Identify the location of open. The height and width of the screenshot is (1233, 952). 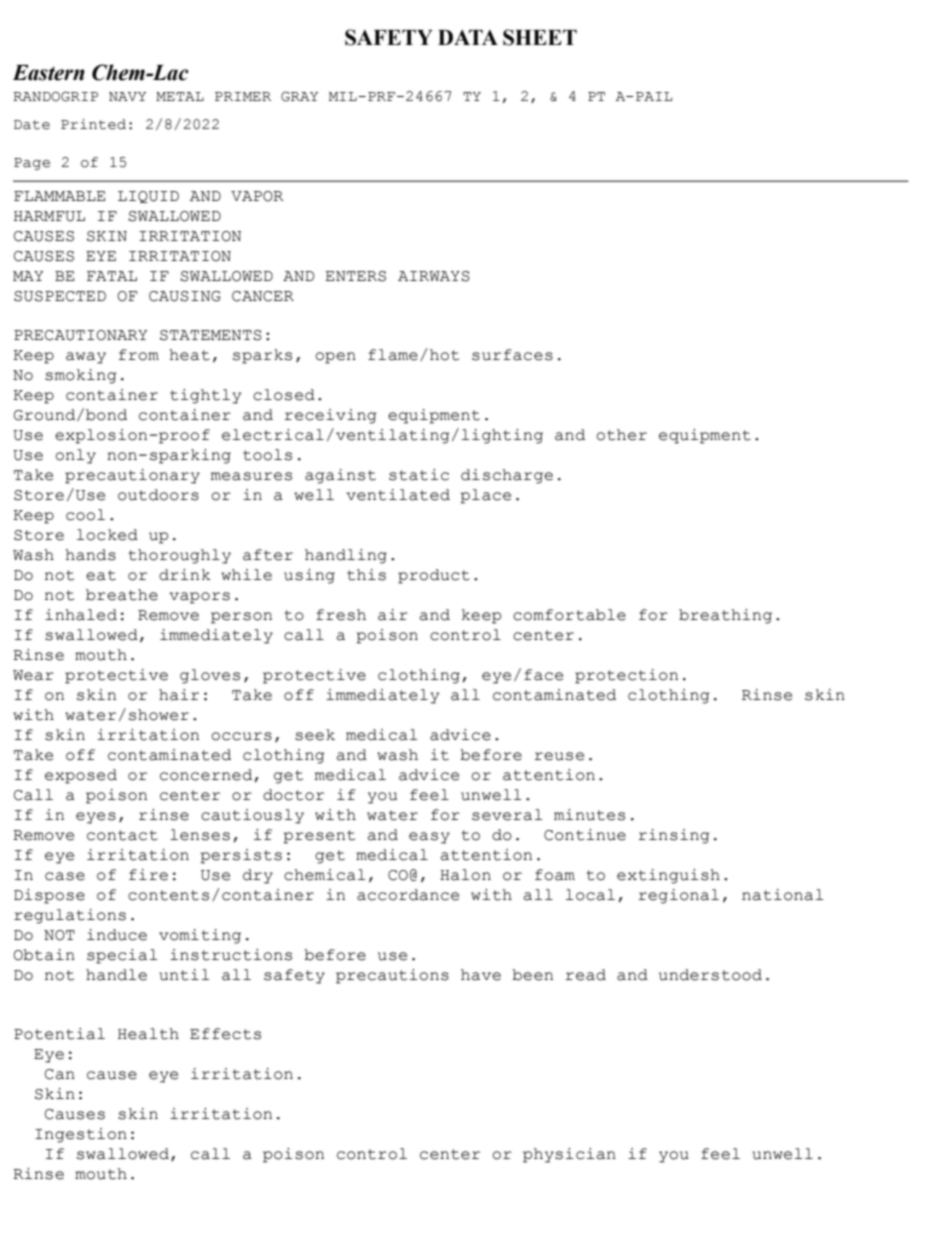
(335, 358).
